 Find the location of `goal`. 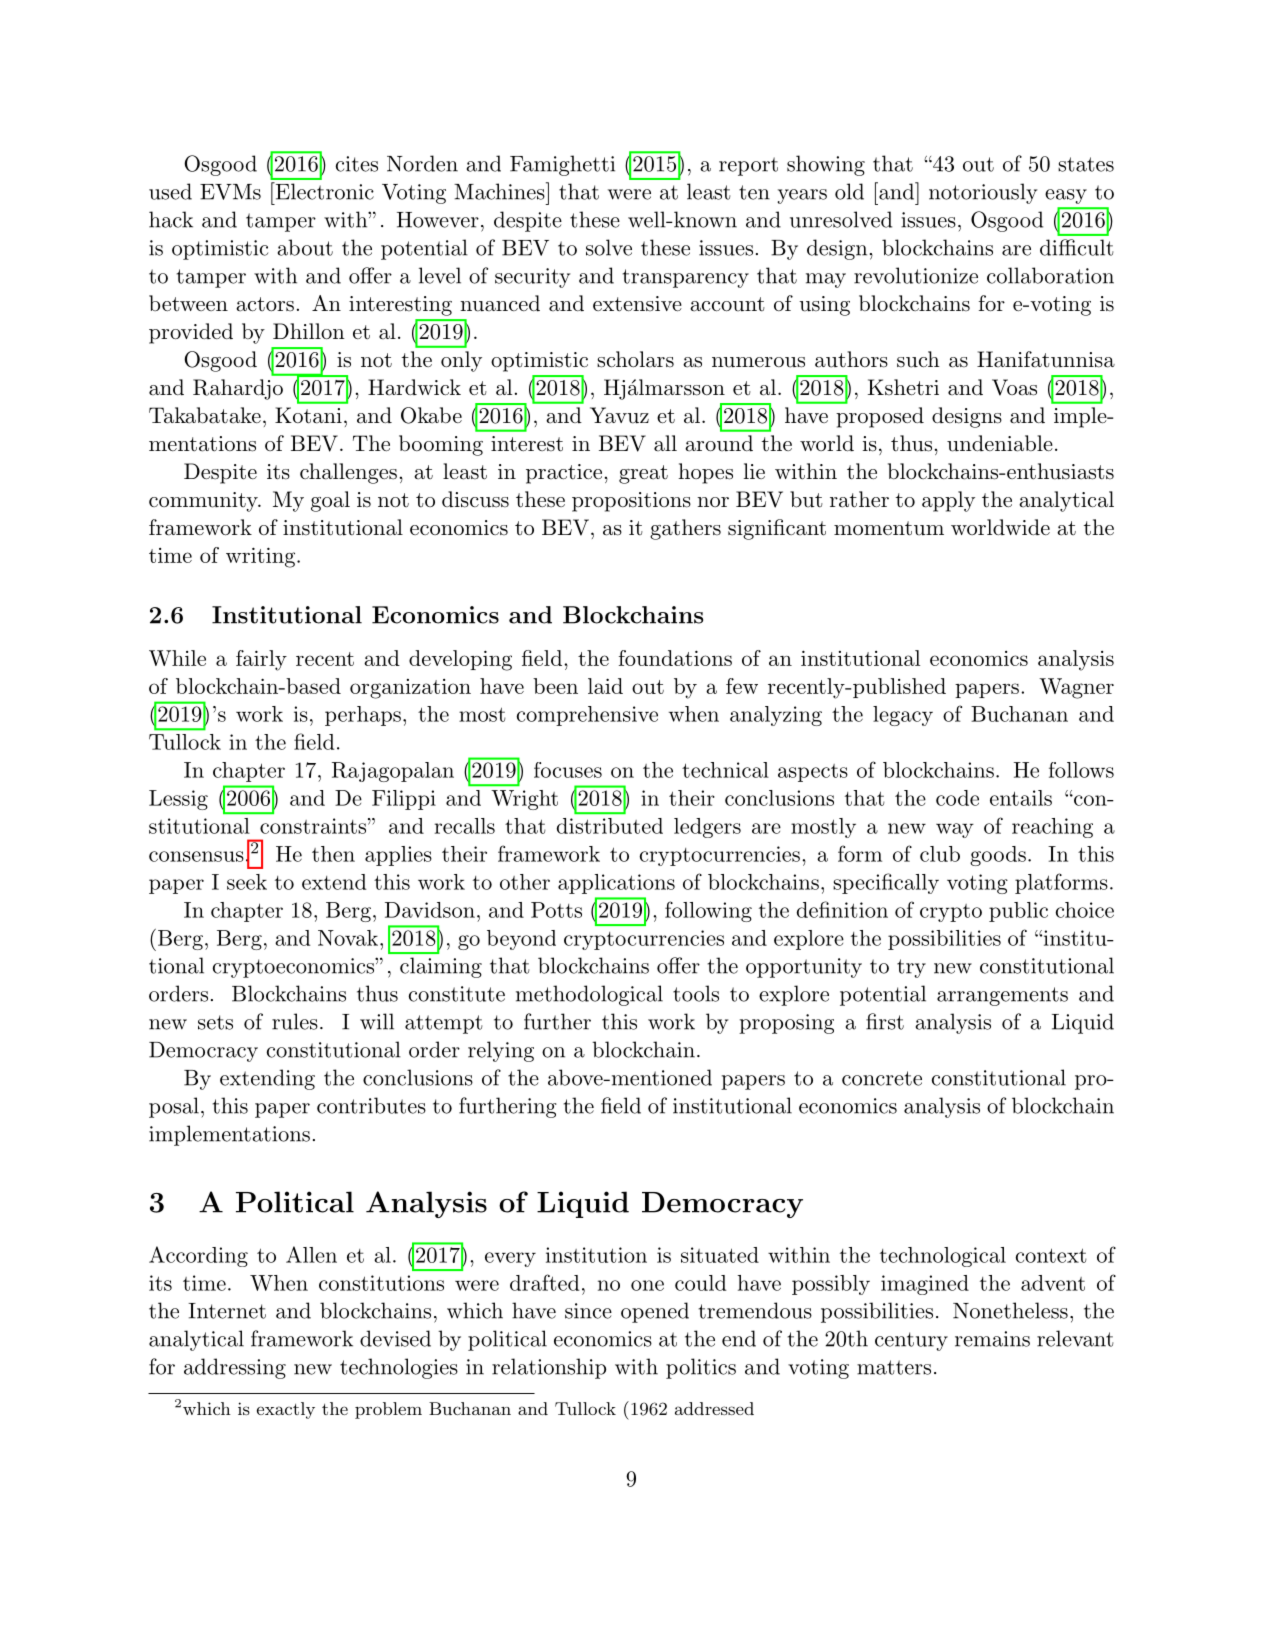

goal is located at coordinates (330, 501).
